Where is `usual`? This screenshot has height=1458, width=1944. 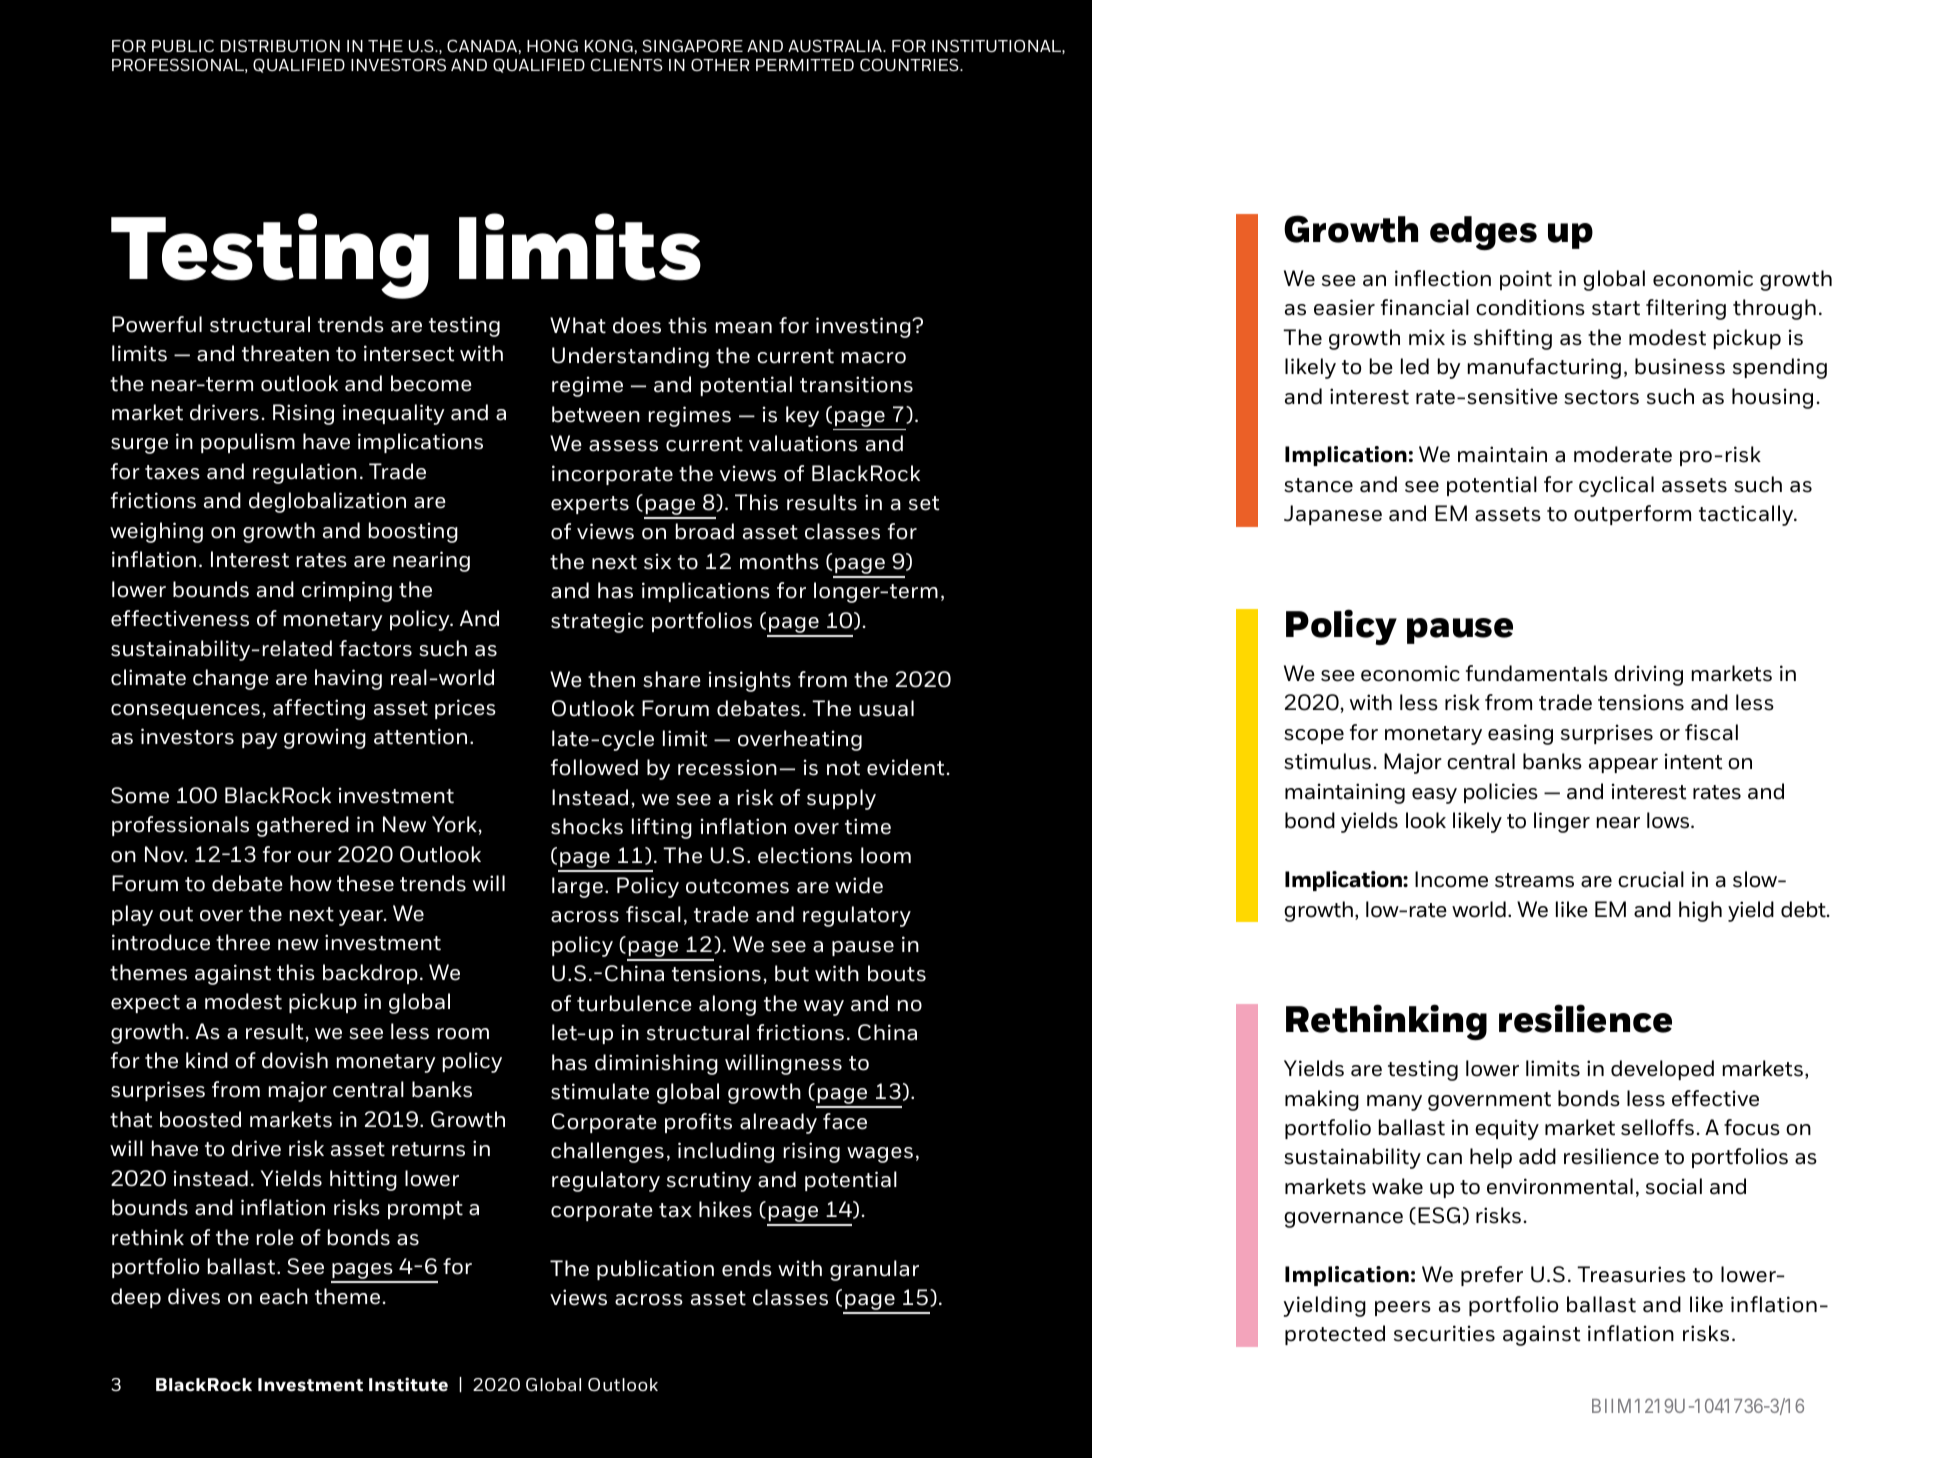 usual is located at coordinates (886, 708).
